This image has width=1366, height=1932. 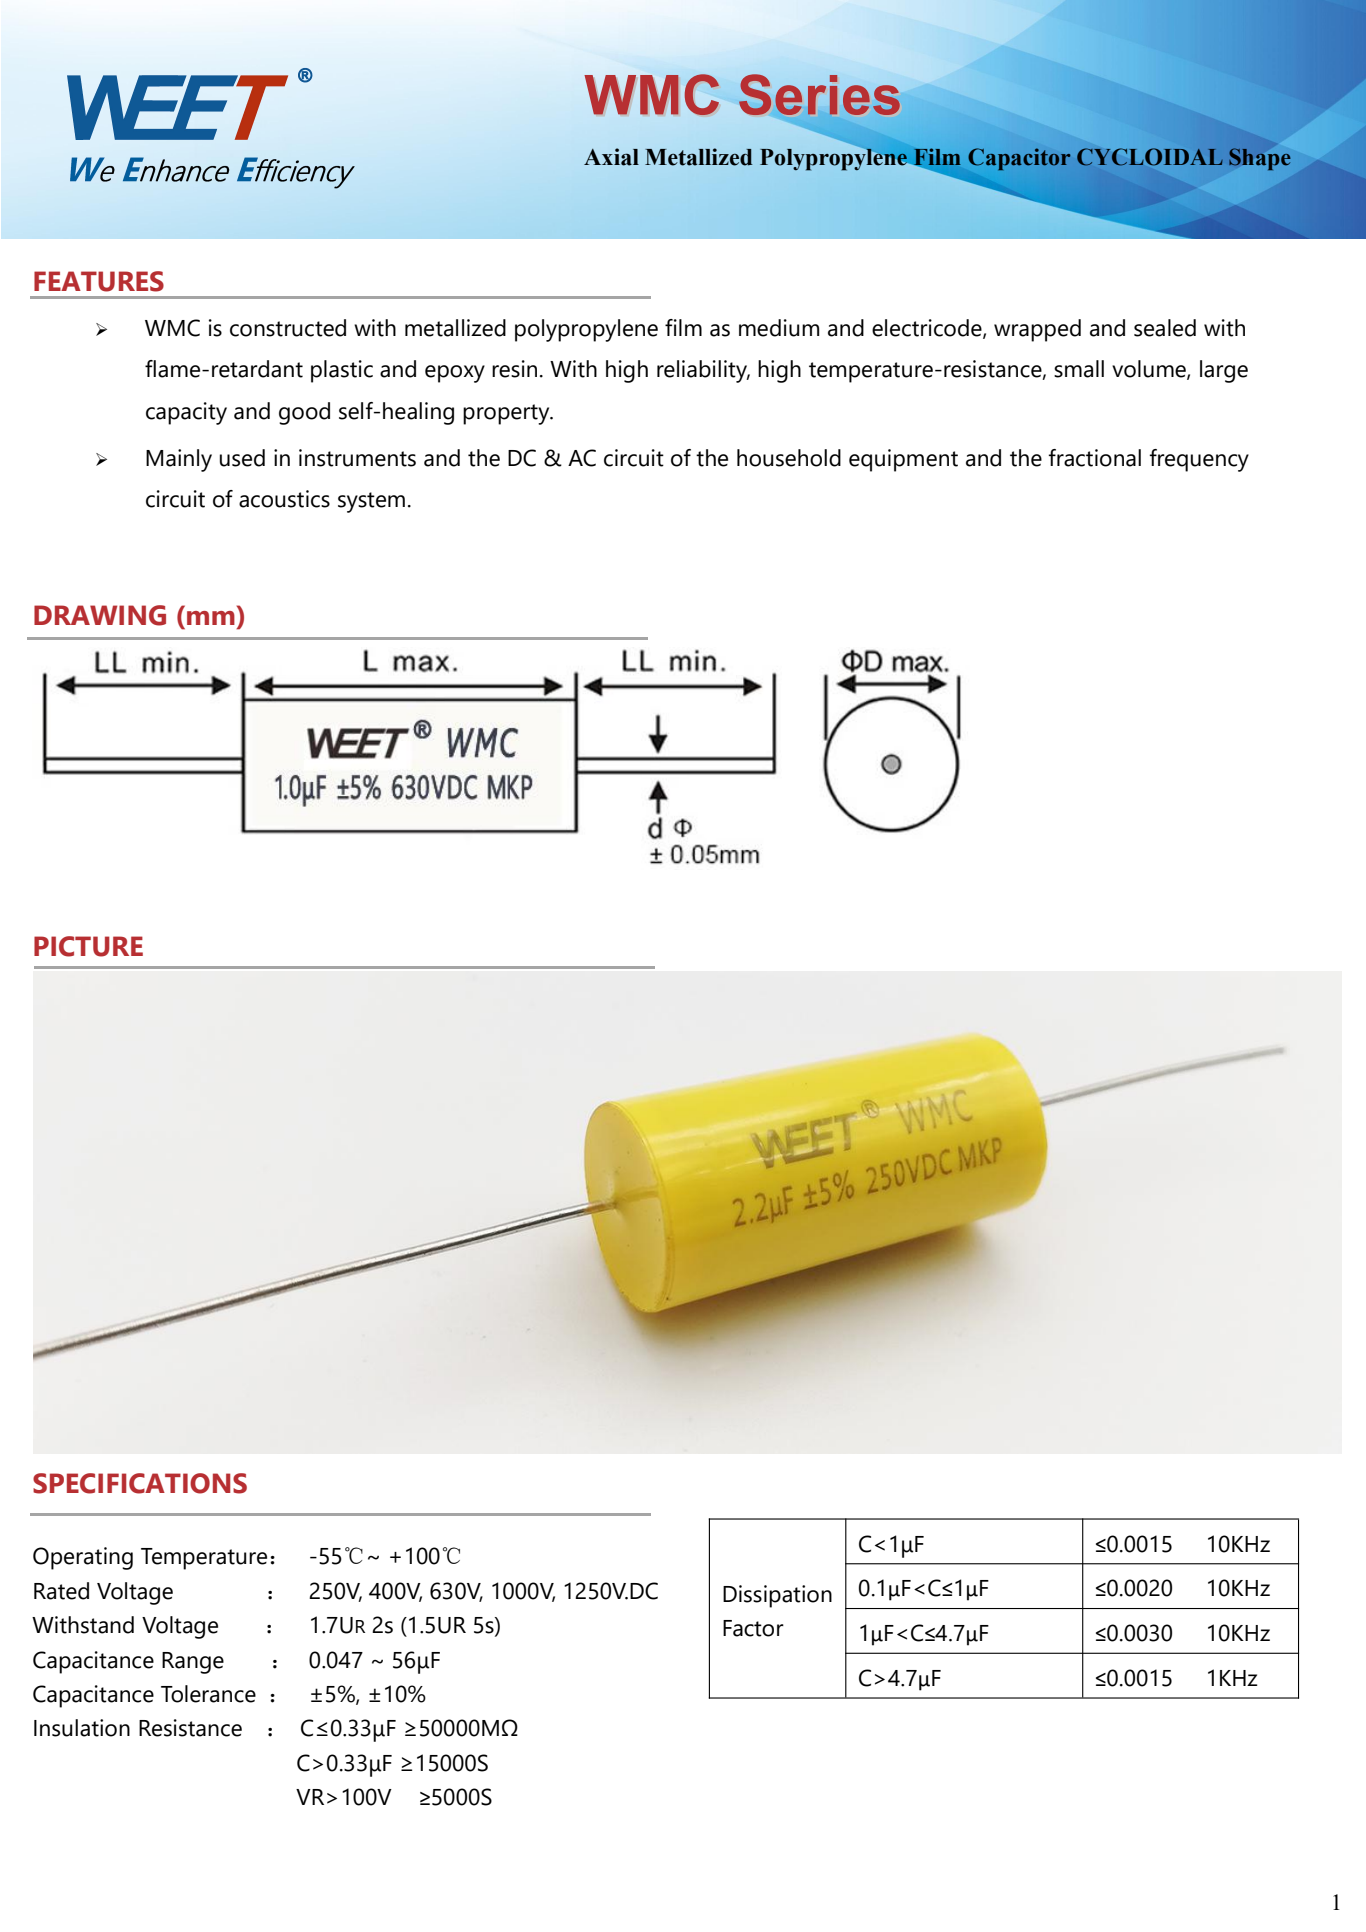 I want to click on FEATURES, so click(x=99, y=281).
